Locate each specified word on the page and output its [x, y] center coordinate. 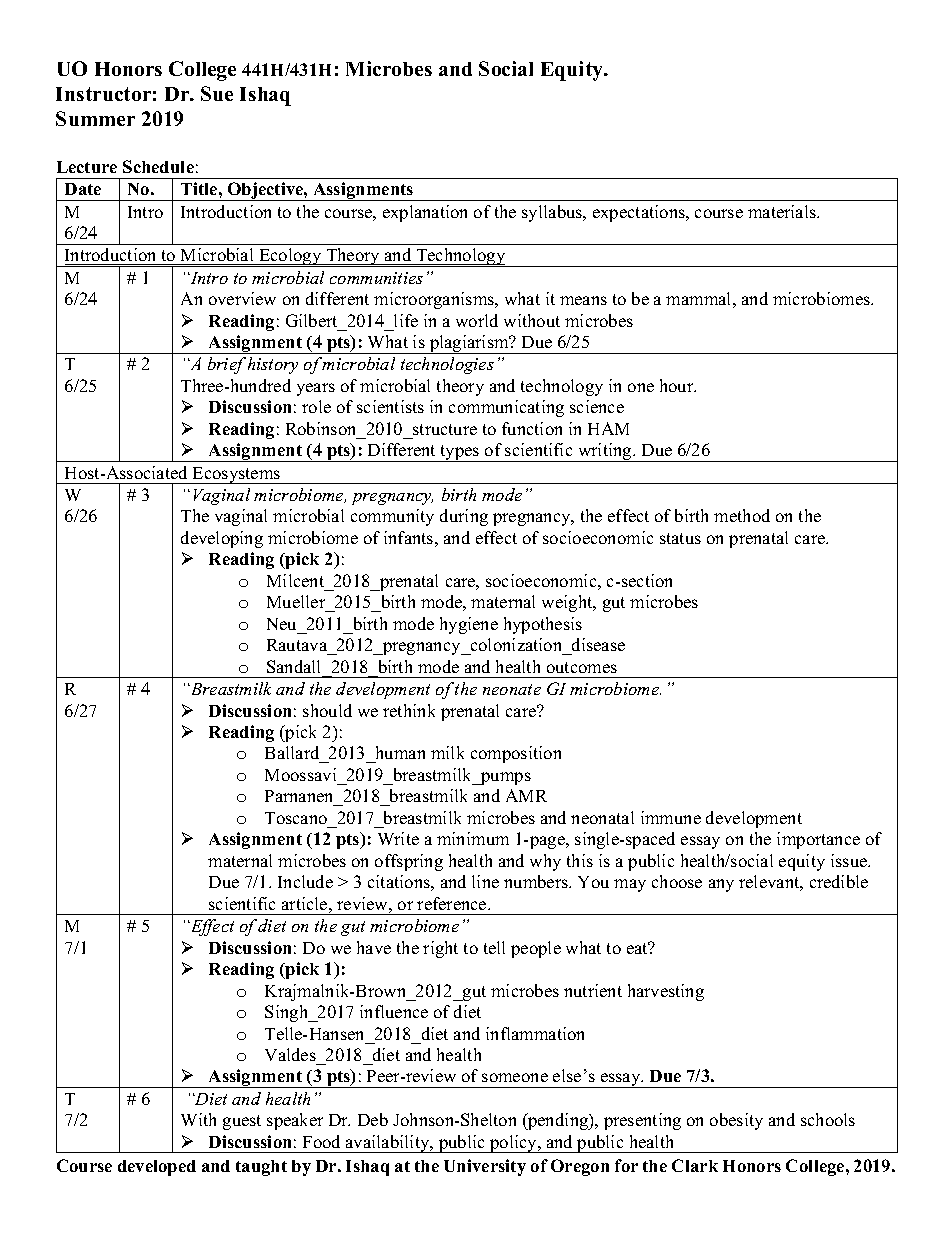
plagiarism [469, 344]
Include [305, 881]
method [742, 515]
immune [671, 817]
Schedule [158, 166]
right [440, 949]
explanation [425, 213]
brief [227, 365]
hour [678, 385]
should [327, 710]
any [721, 885]
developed [157, 1168]
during [464, 517]
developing [222, 539]
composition [516, 754]
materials [783, 211]
